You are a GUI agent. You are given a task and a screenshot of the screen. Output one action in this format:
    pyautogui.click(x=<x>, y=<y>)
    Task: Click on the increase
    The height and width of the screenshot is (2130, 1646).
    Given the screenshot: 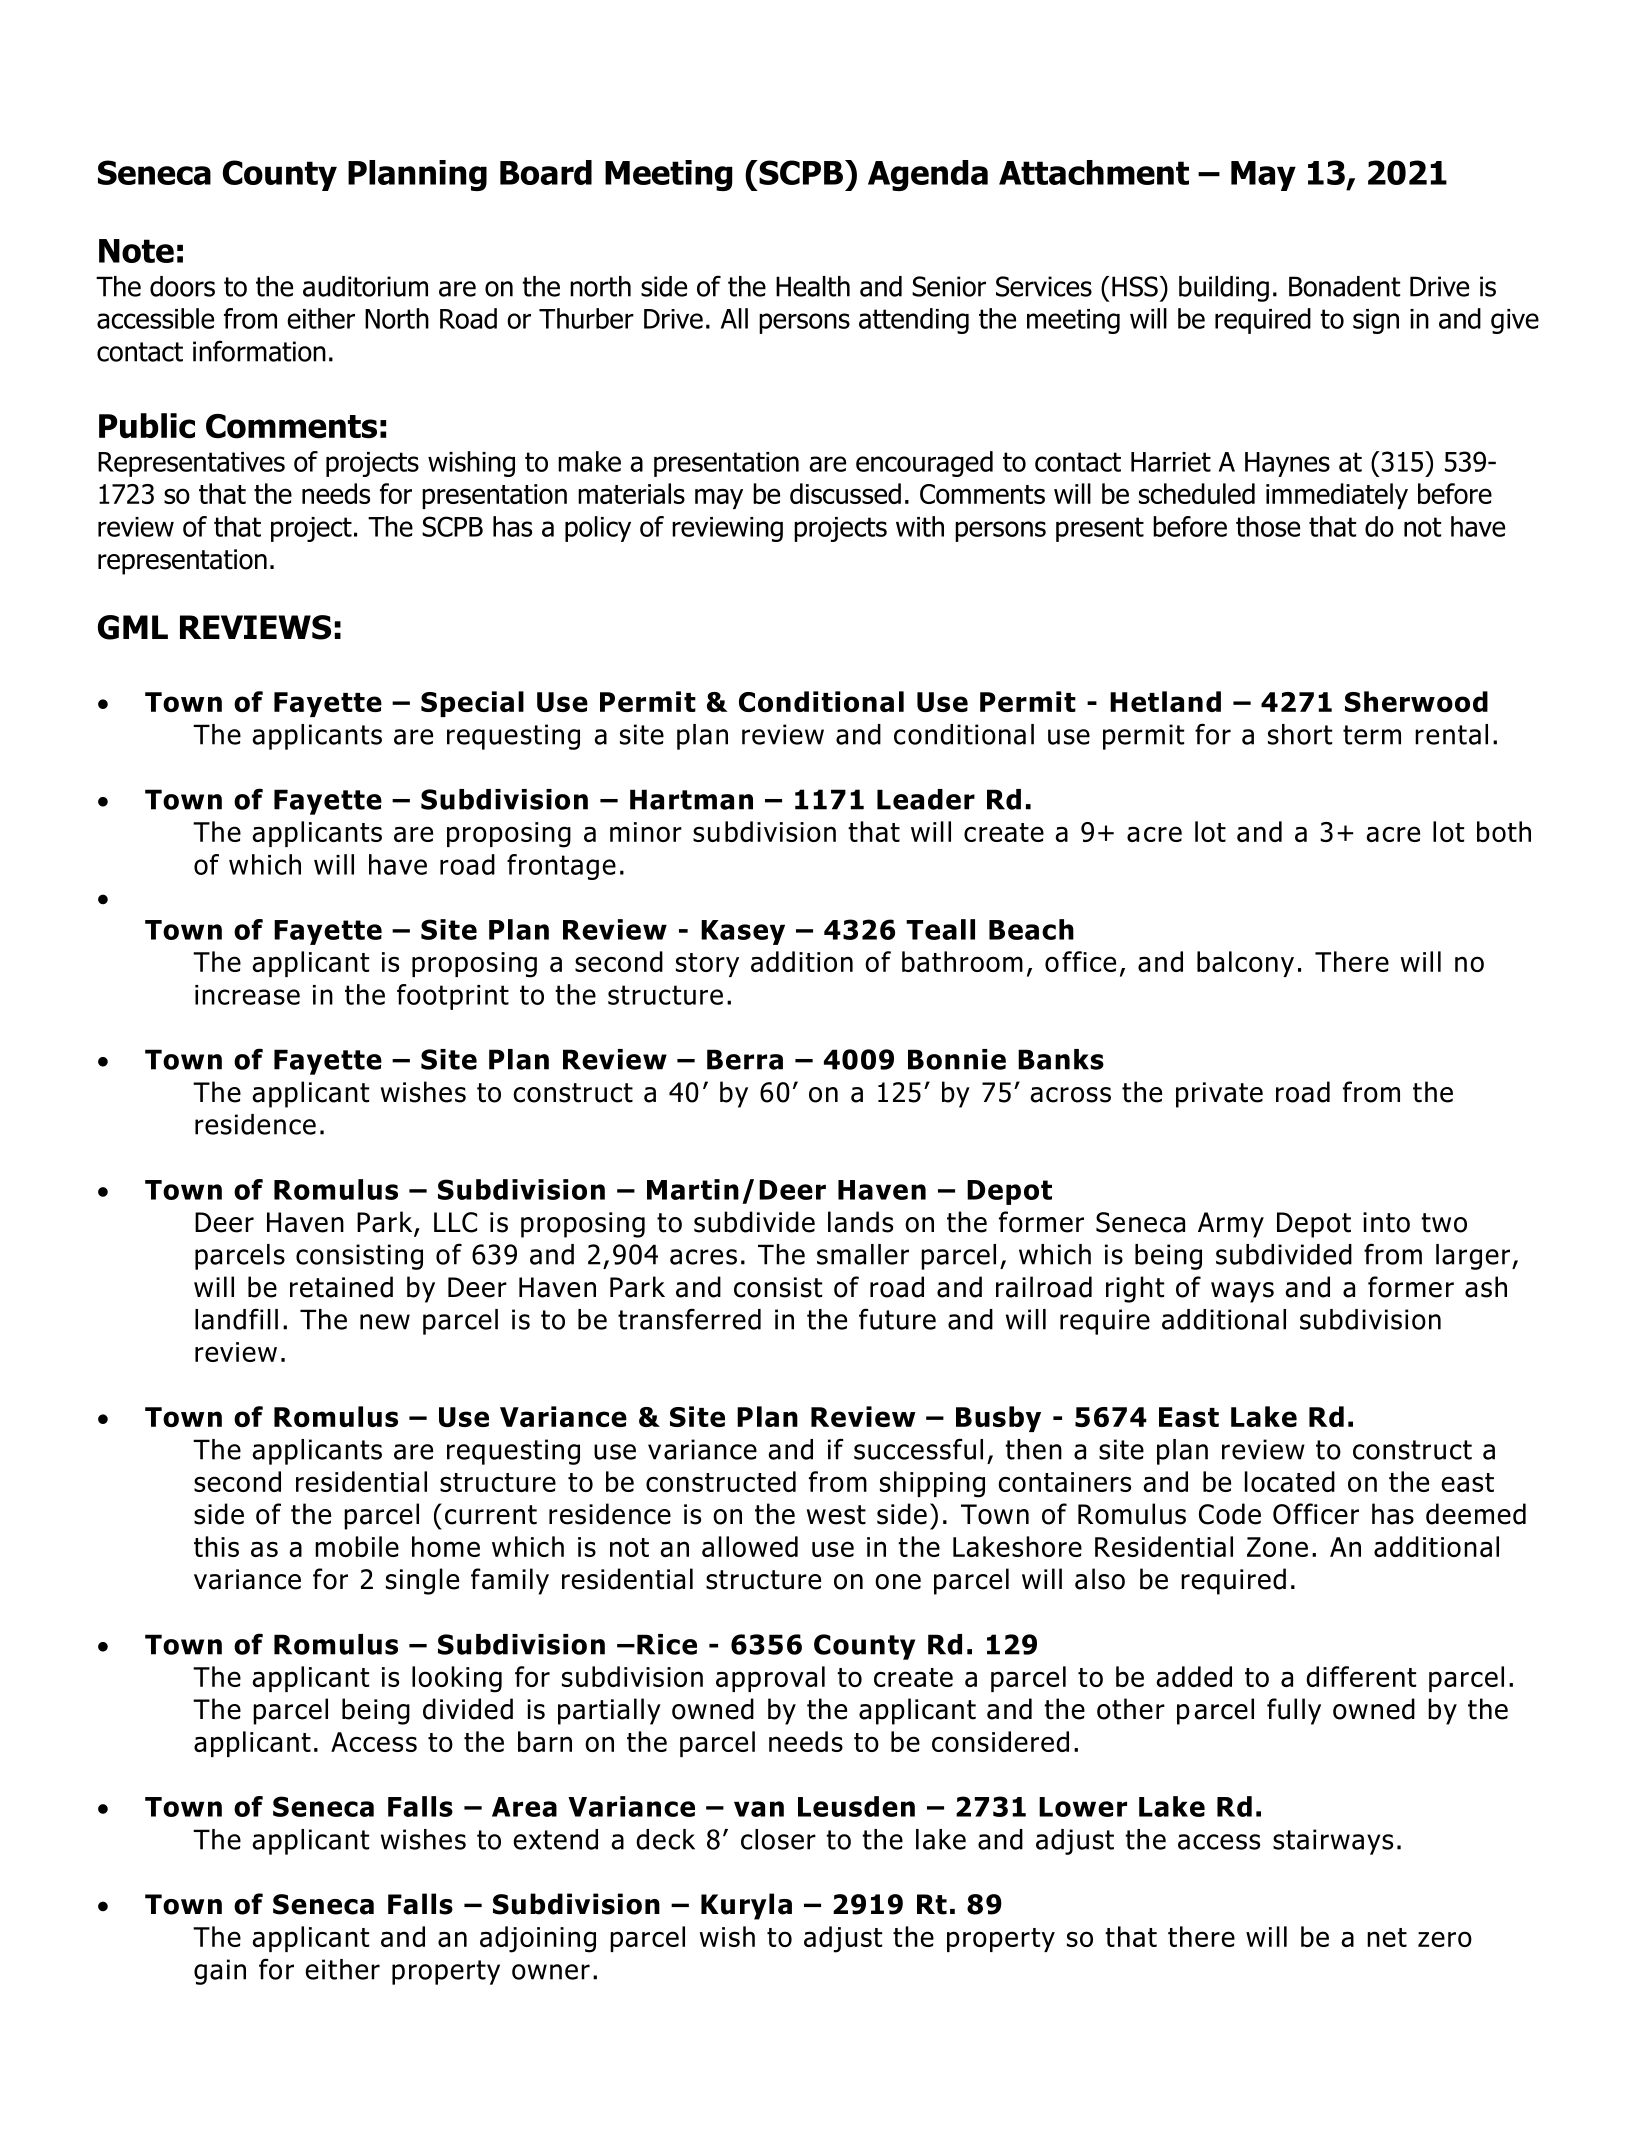 What is the action you would take?
    pyautogui.click(x=247, y=995)
